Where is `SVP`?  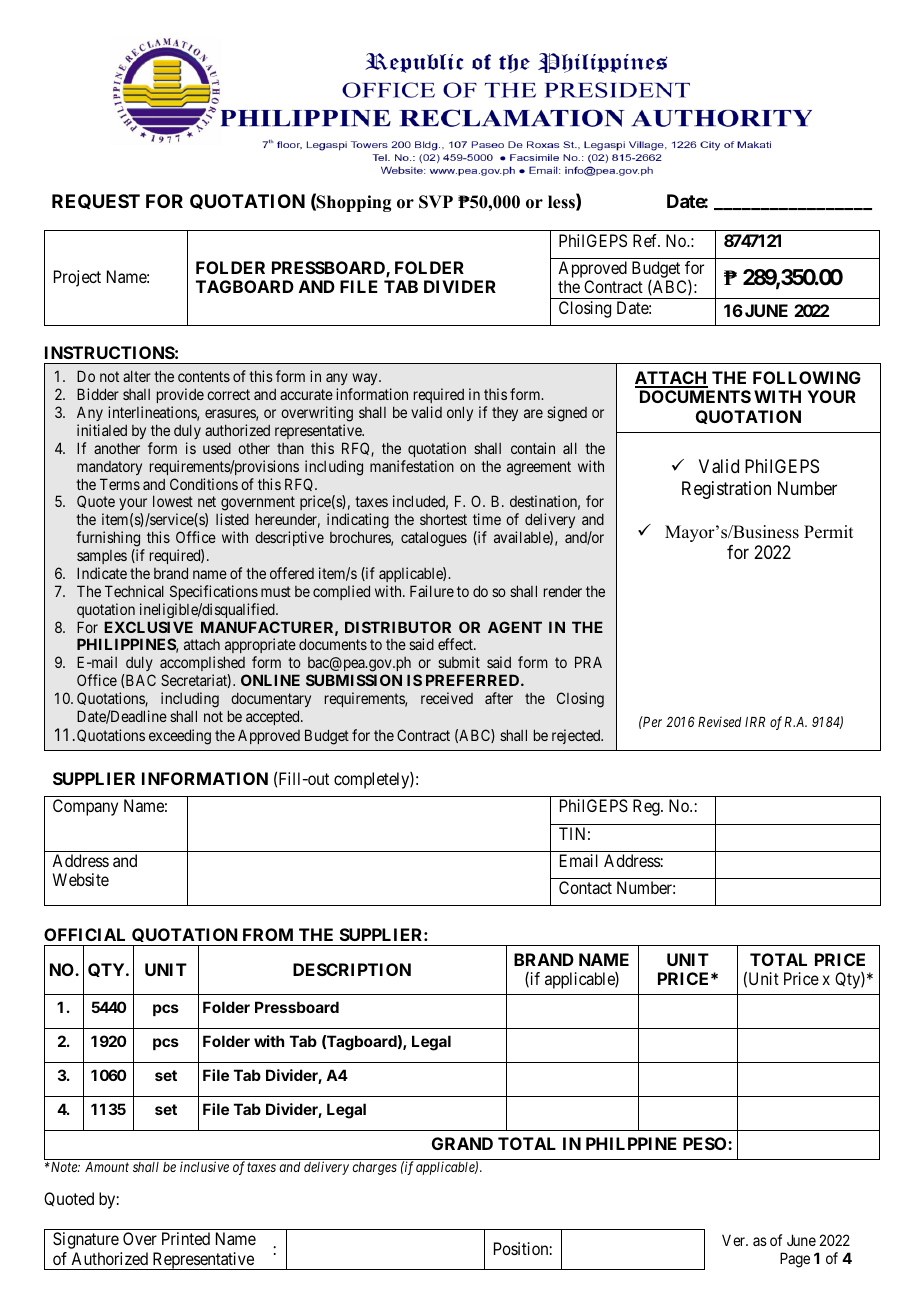 SVP is located at coordinates (436, 202).
